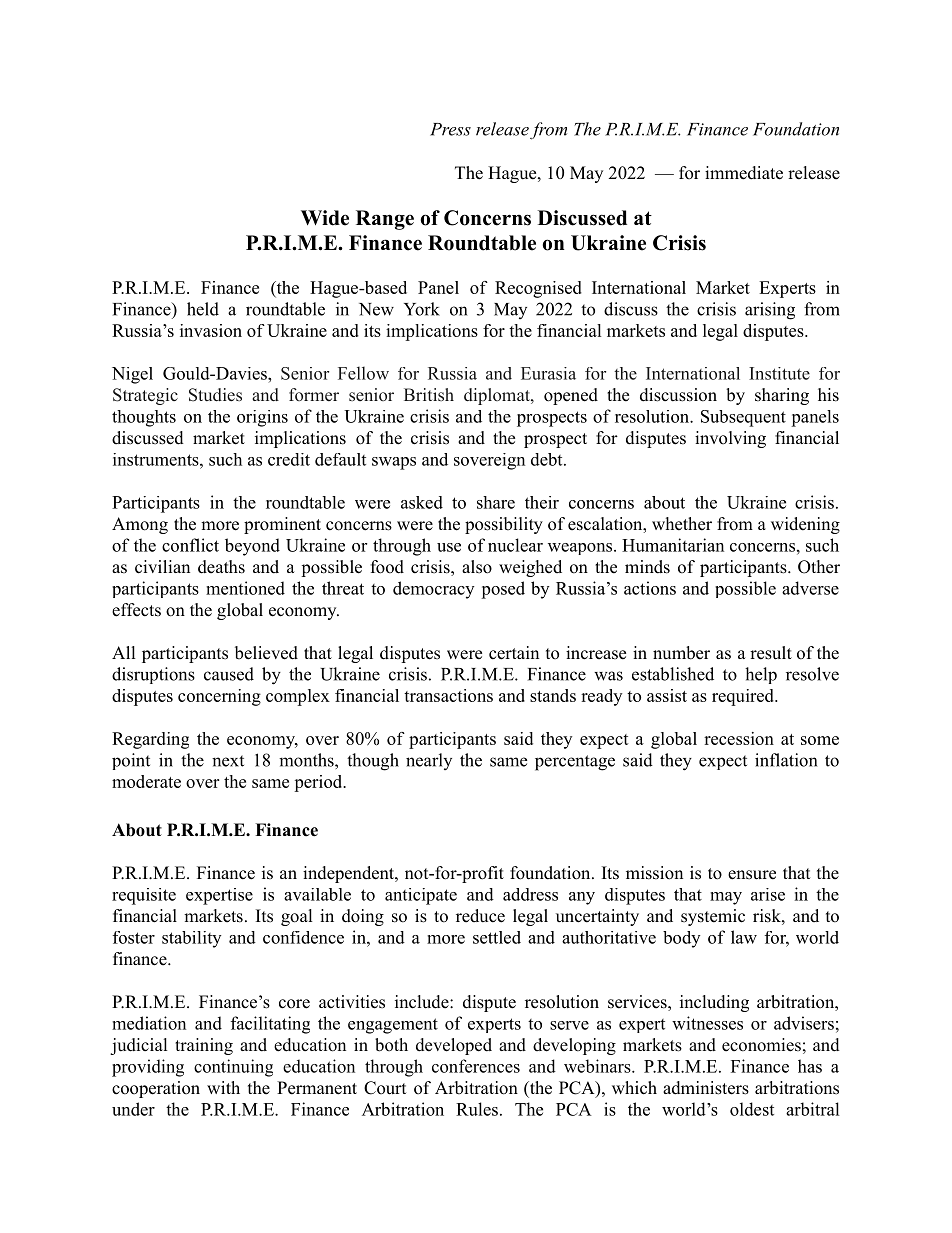  I want to click on inflation, so click(786, 760).
